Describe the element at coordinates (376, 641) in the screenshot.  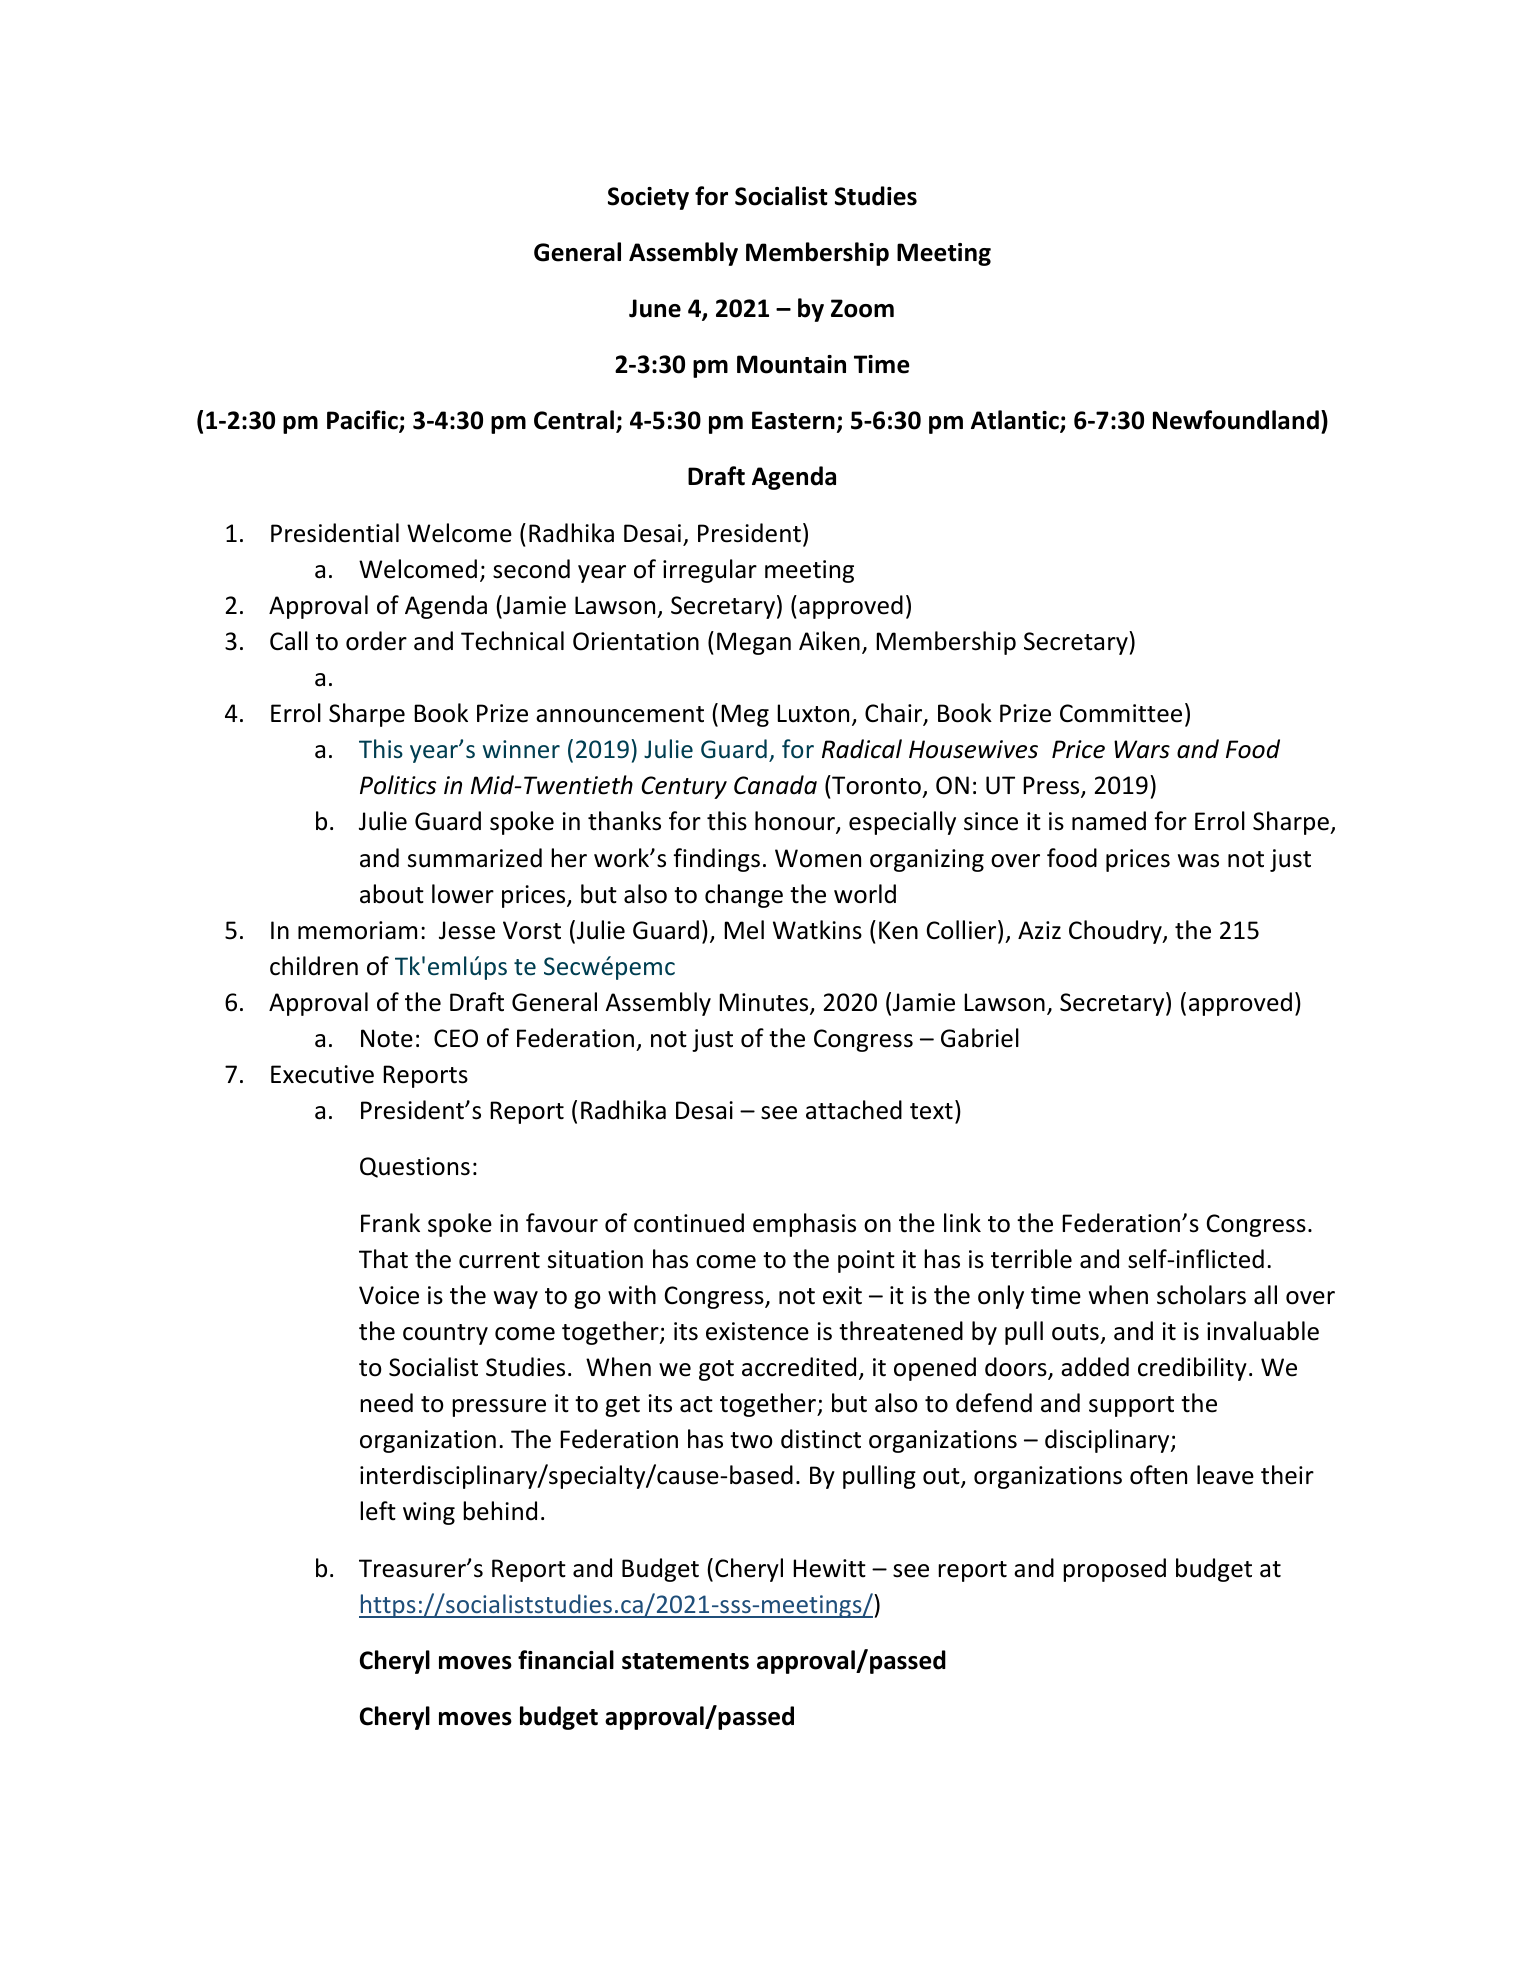
I see `order` at that location.
